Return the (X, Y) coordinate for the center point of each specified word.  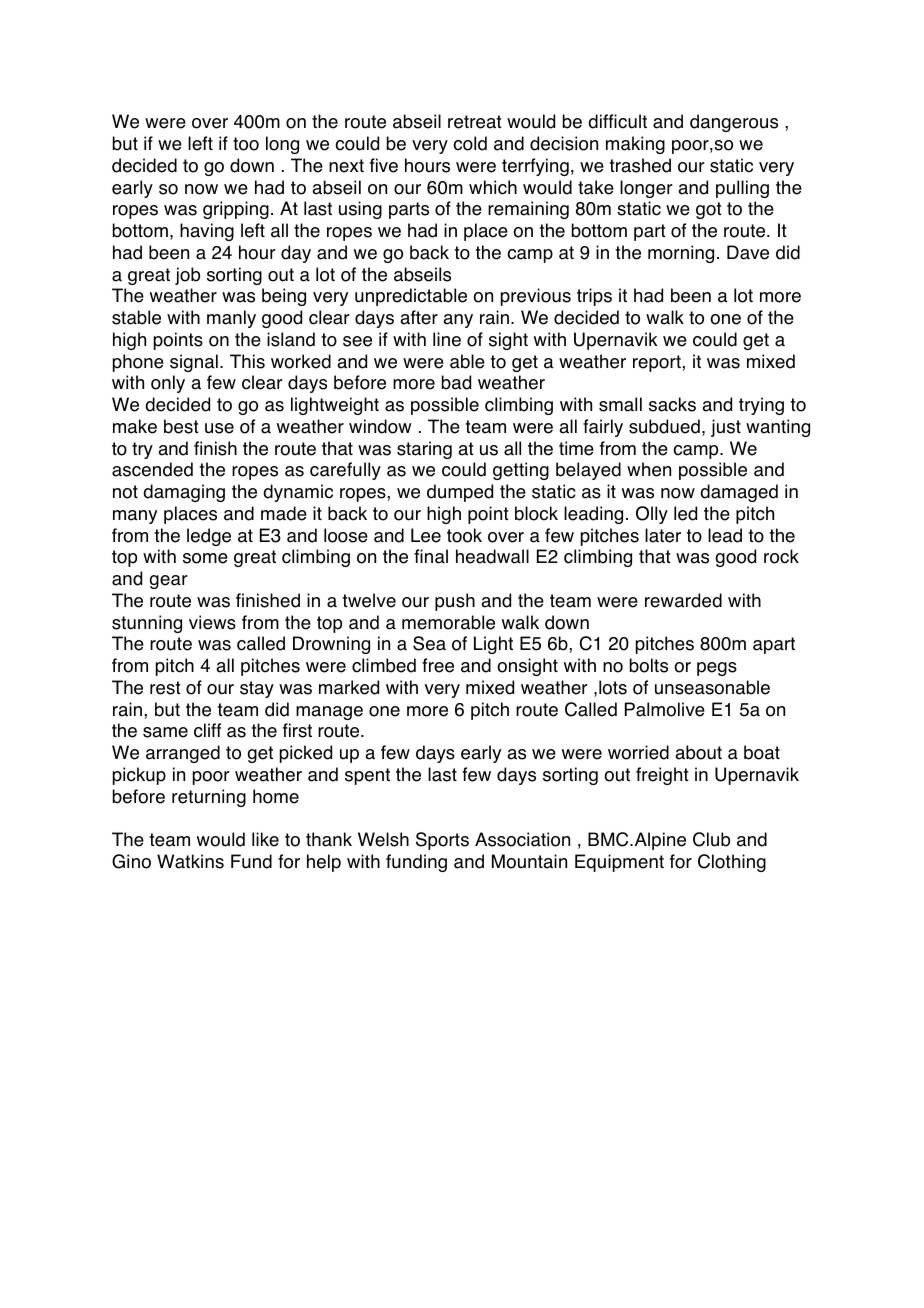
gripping (236, 210)
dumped (460, 493)
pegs (717, 669)
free (438, 665)
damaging (184, 493)
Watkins (190, 861)
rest (165, 688)
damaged (739, 493)
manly (231, 319)
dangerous (734, 123)
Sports (442, 841)
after (419, 317)
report (658, 363)
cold (470, 143)
